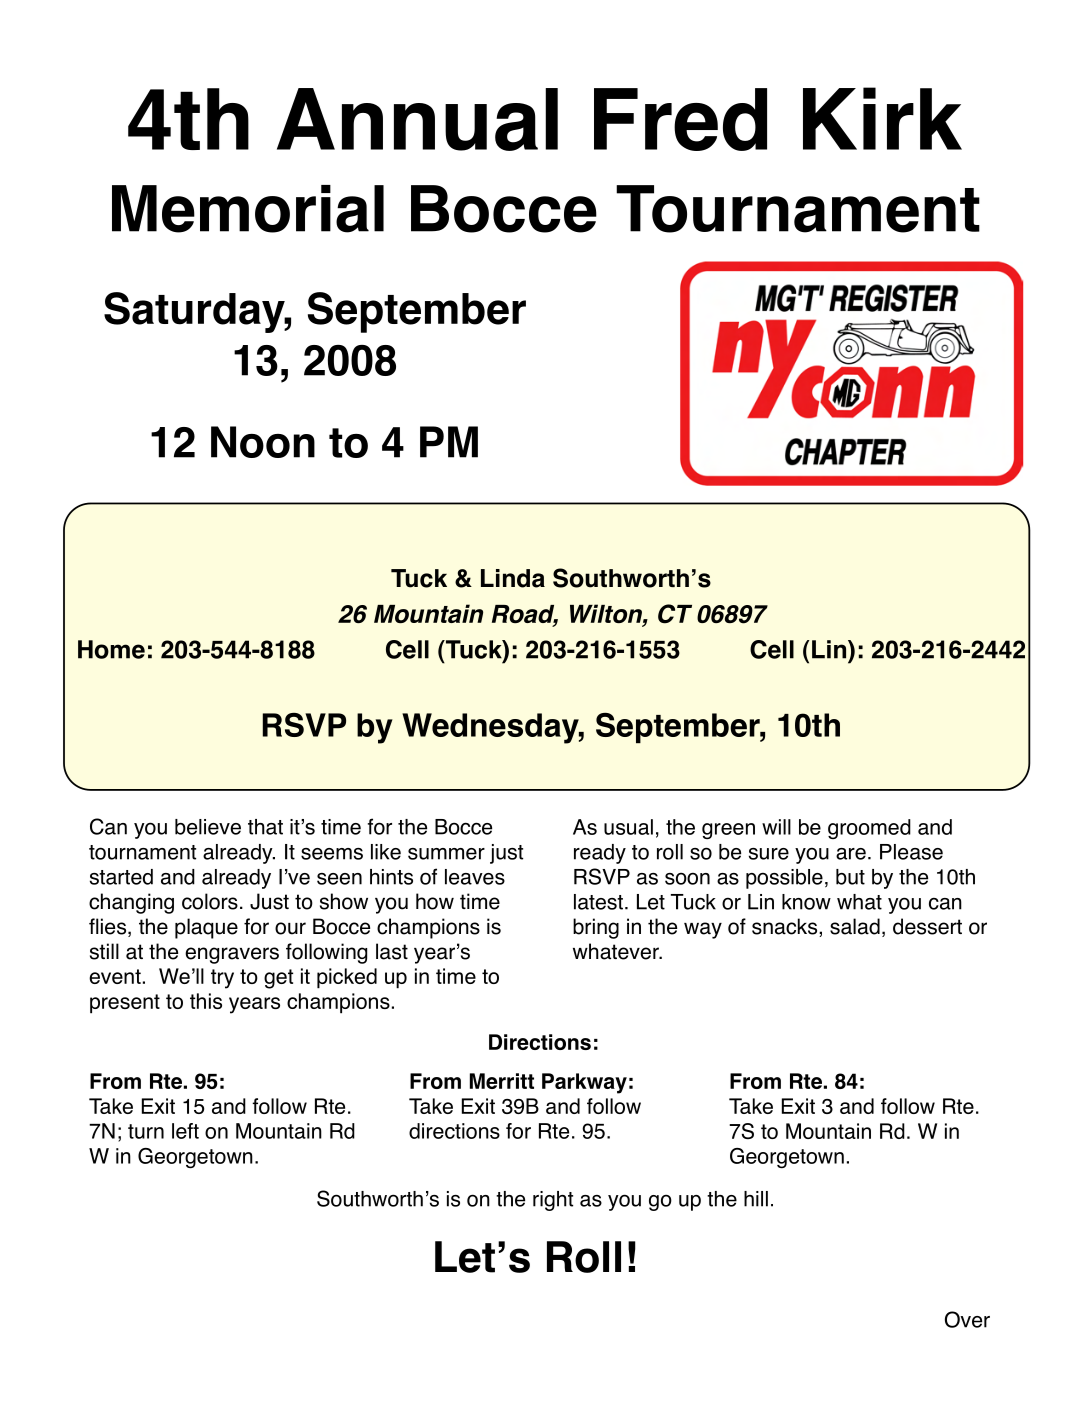 This screenshot has height=1409, width=1088. What do you see at coordinates (475, 877) in the screenshot?
I see `leaves` at bounding box center [475, 877].
